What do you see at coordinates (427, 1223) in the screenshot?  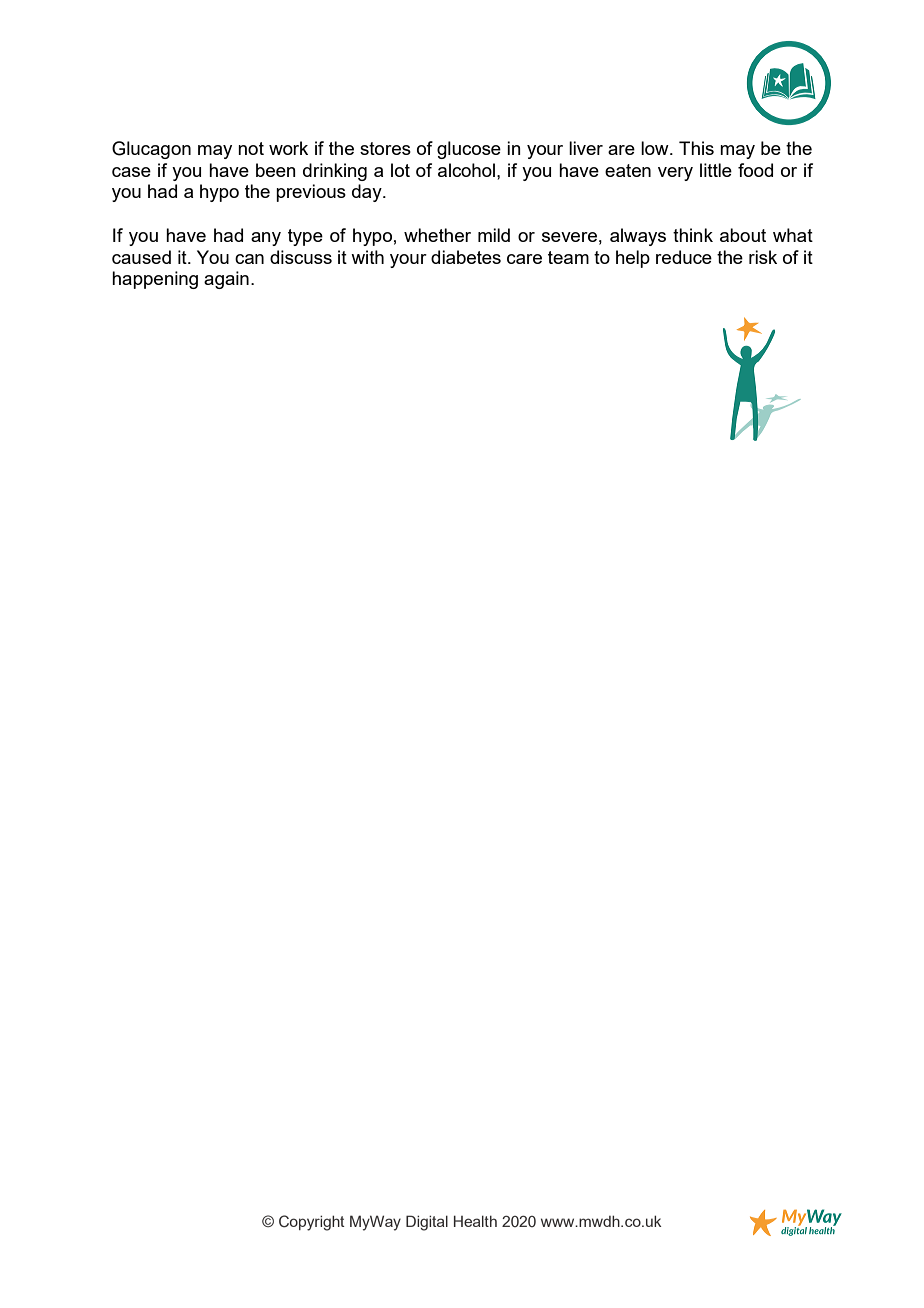 I see `Digital` at bounding box center [427, 1223].
